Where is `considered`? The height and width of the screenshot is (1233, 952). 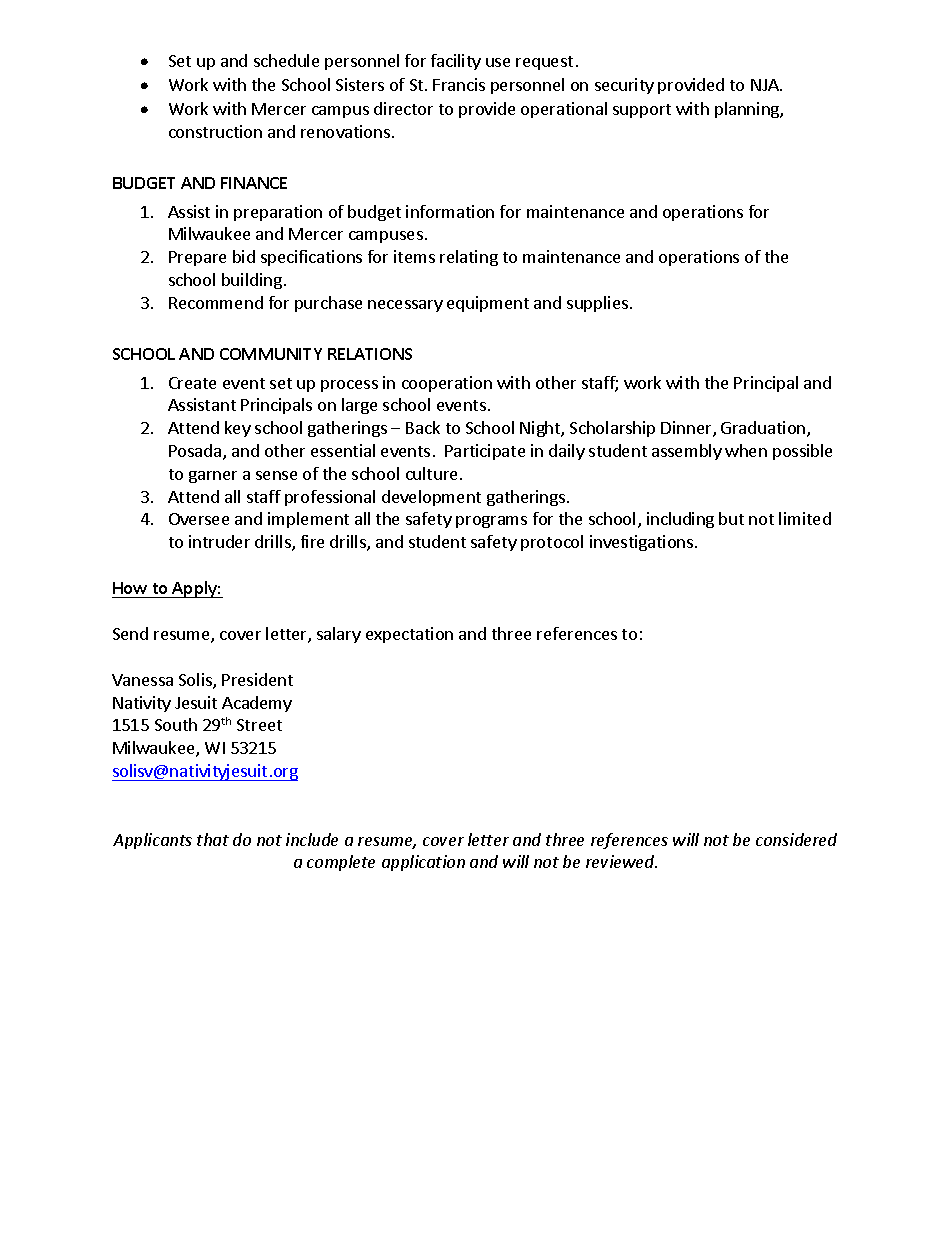
considered is located at coordinates (796, 839).
